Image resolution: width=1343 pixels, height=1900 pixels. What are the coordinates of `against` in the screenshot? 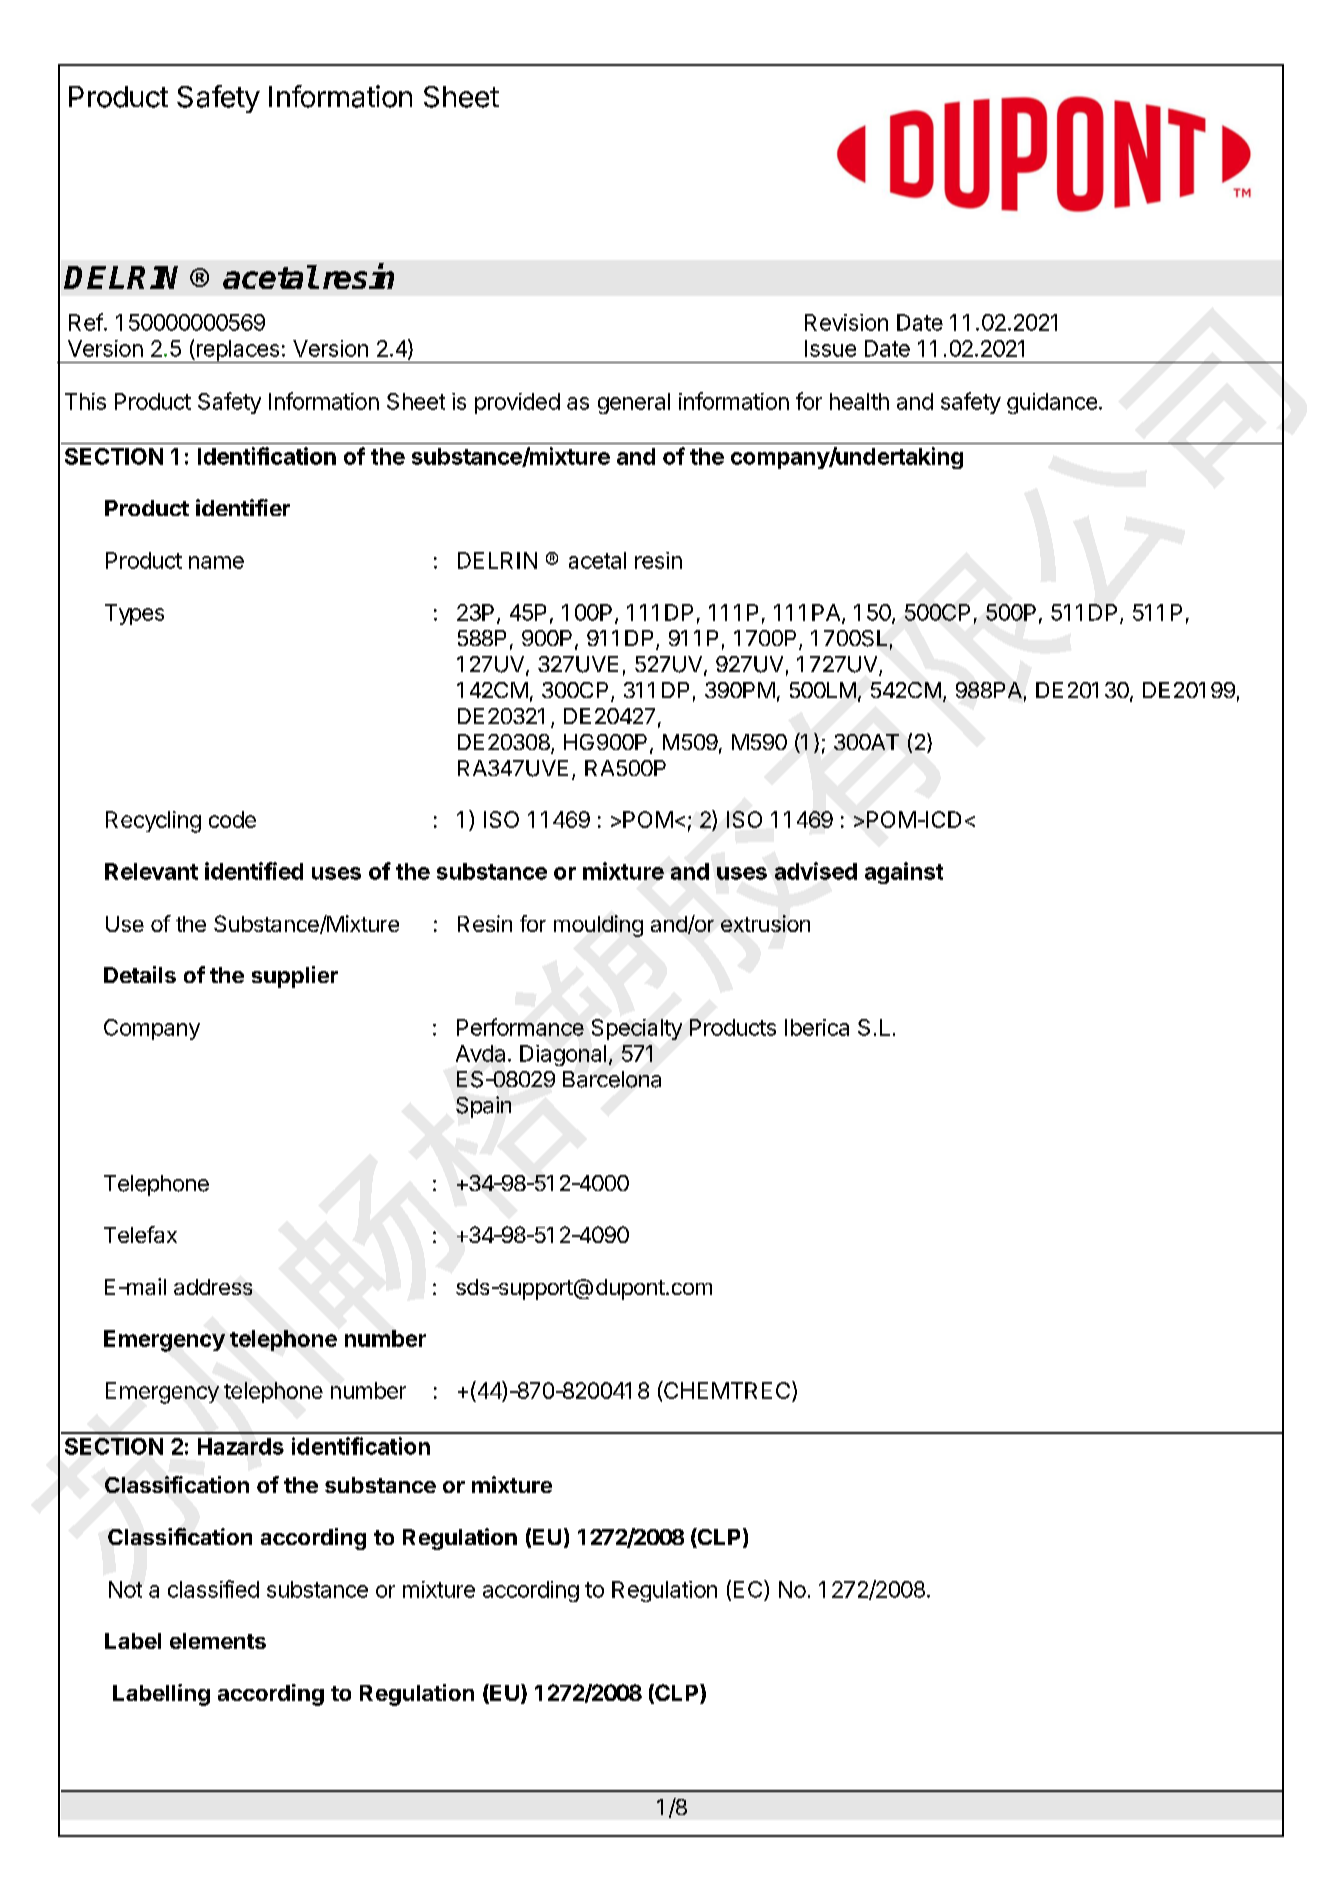 It's located at (904, 873).
